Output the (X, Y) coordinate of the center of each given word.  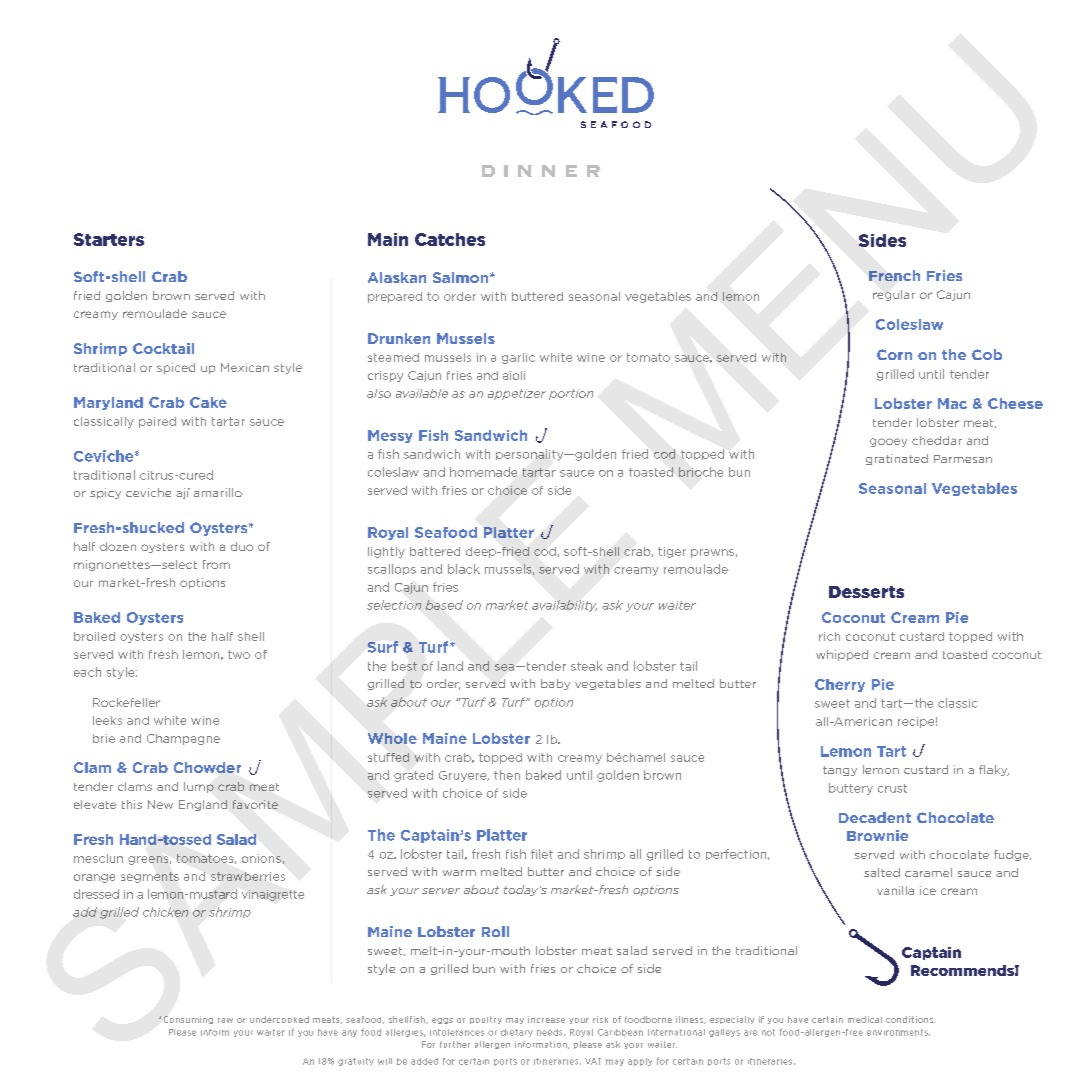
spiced (176, 368)
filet (542, 854)
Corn (894, 354)
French (894, 275)
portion (571, 394)
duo (242, 546)
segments (150, 877)
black (464, 569)
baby (555, 684)
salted (882, 872)
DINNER (541, 171)
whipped (842, 655)
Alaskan (397, 277)
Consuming (188, 1020)
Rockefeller (126, 702)
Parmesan (963, 459)
